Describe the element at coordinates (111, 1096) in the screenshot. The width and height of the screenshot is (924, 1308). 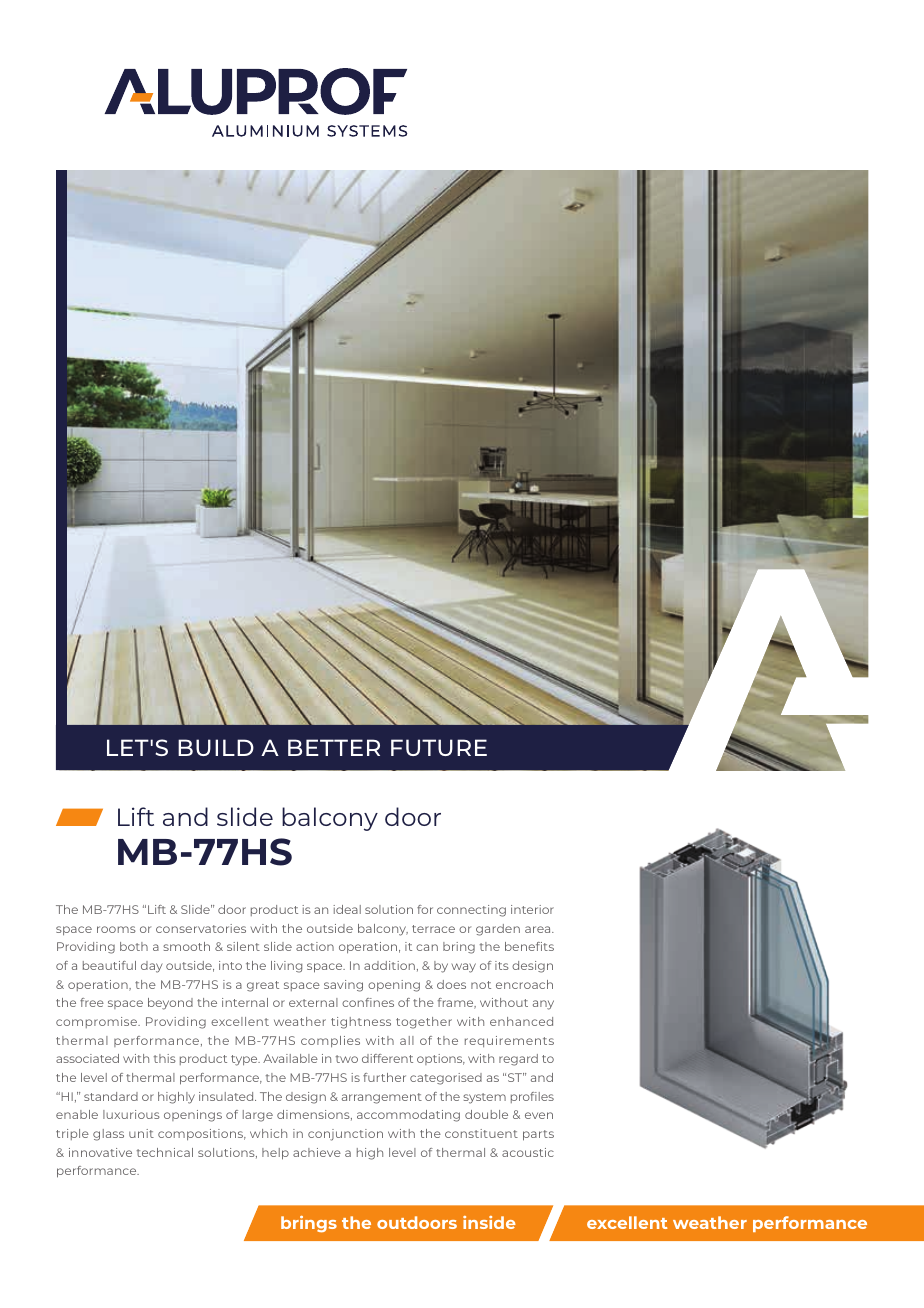
I see `standard` at that location.
